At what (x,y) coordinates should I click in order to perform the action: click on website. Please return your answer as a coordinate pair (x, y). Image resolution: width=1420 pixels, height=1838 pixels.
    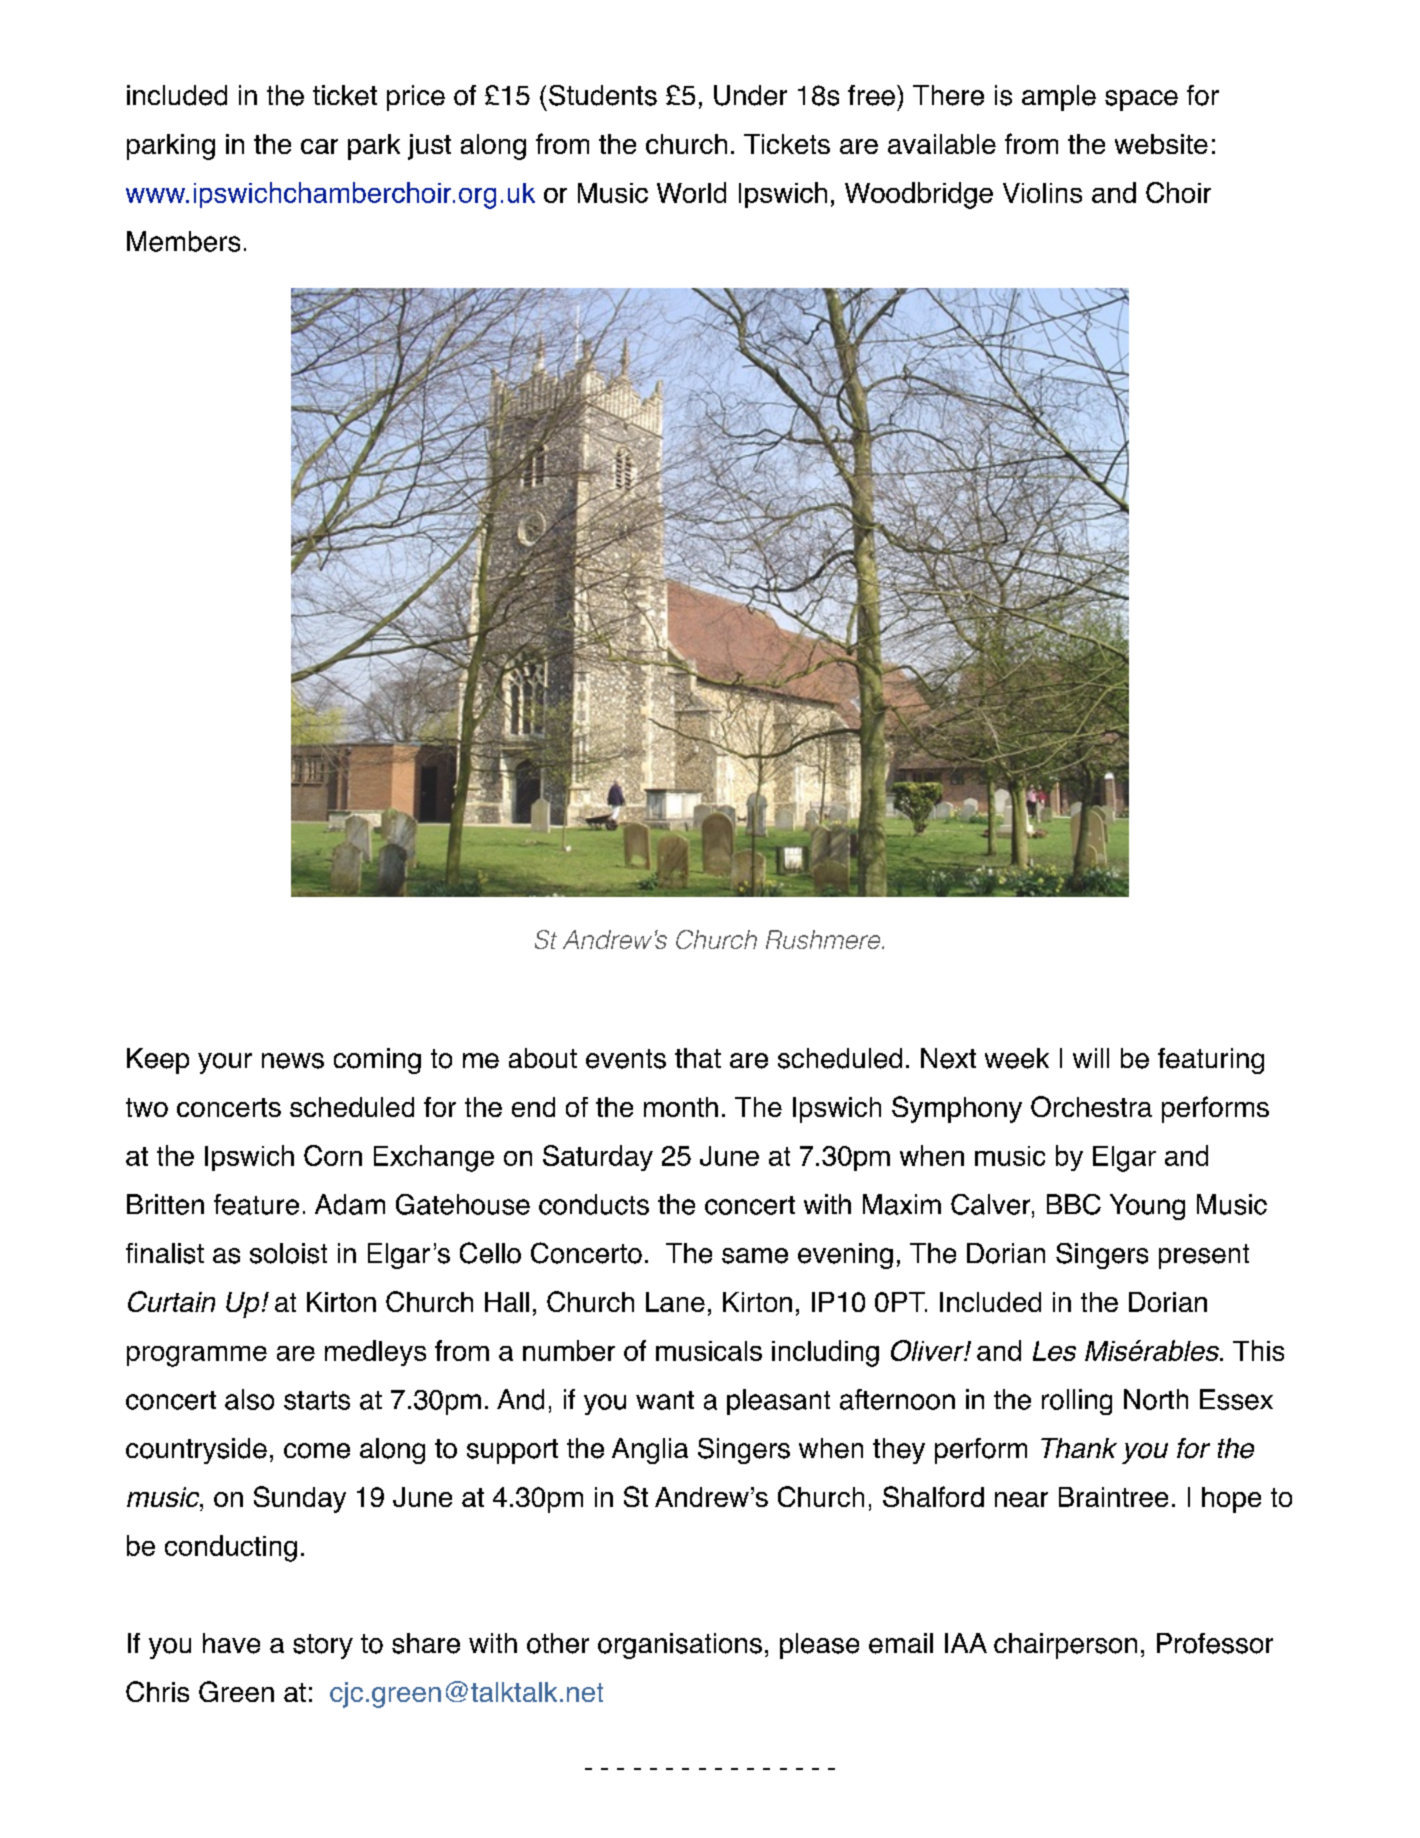
    Looking at the image, I should click on (1161, 144).
